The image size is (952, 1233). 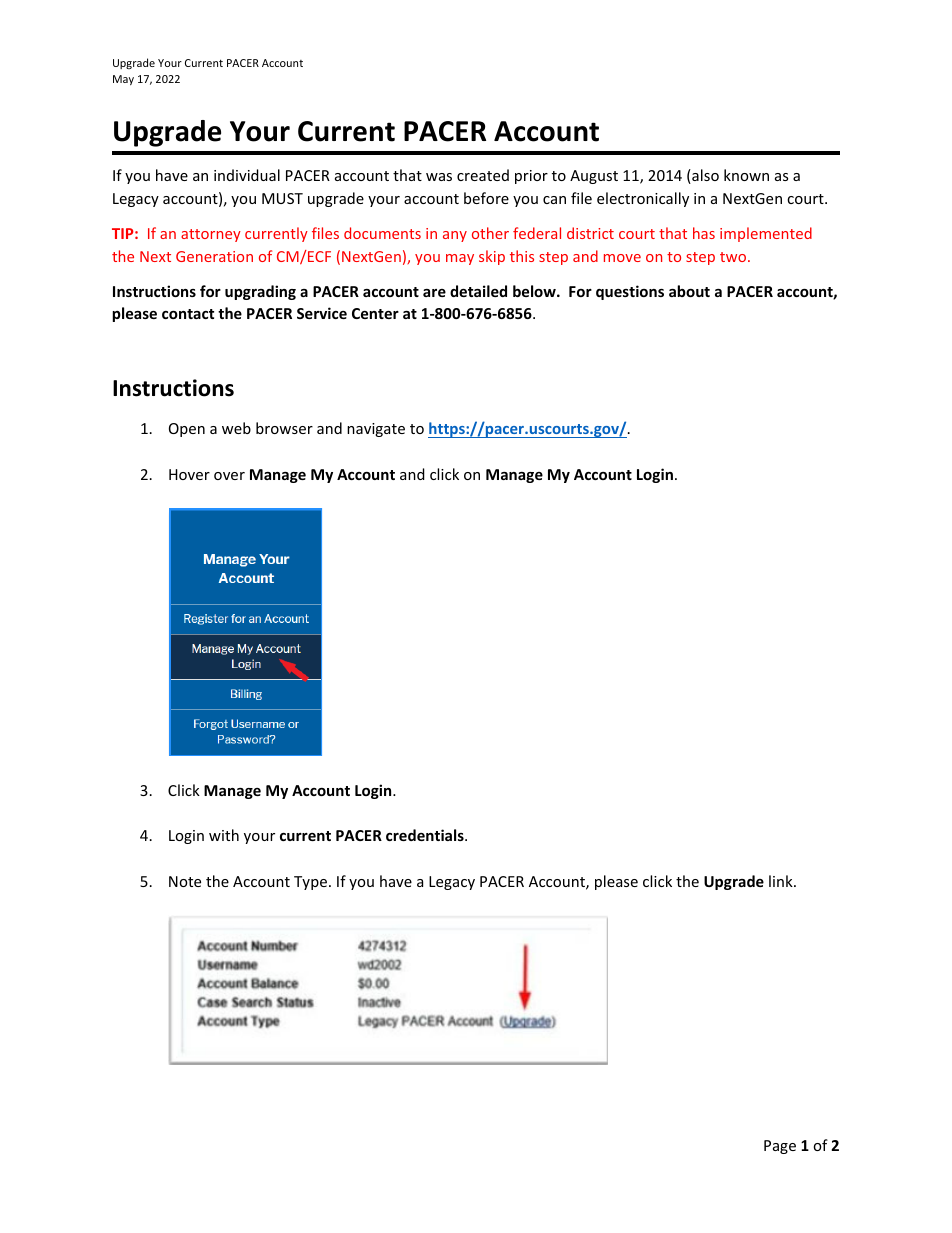 What do you see at coordinates (376, 430) in the screenshot?
I see `navigate` at bounding box center [376, 430].
